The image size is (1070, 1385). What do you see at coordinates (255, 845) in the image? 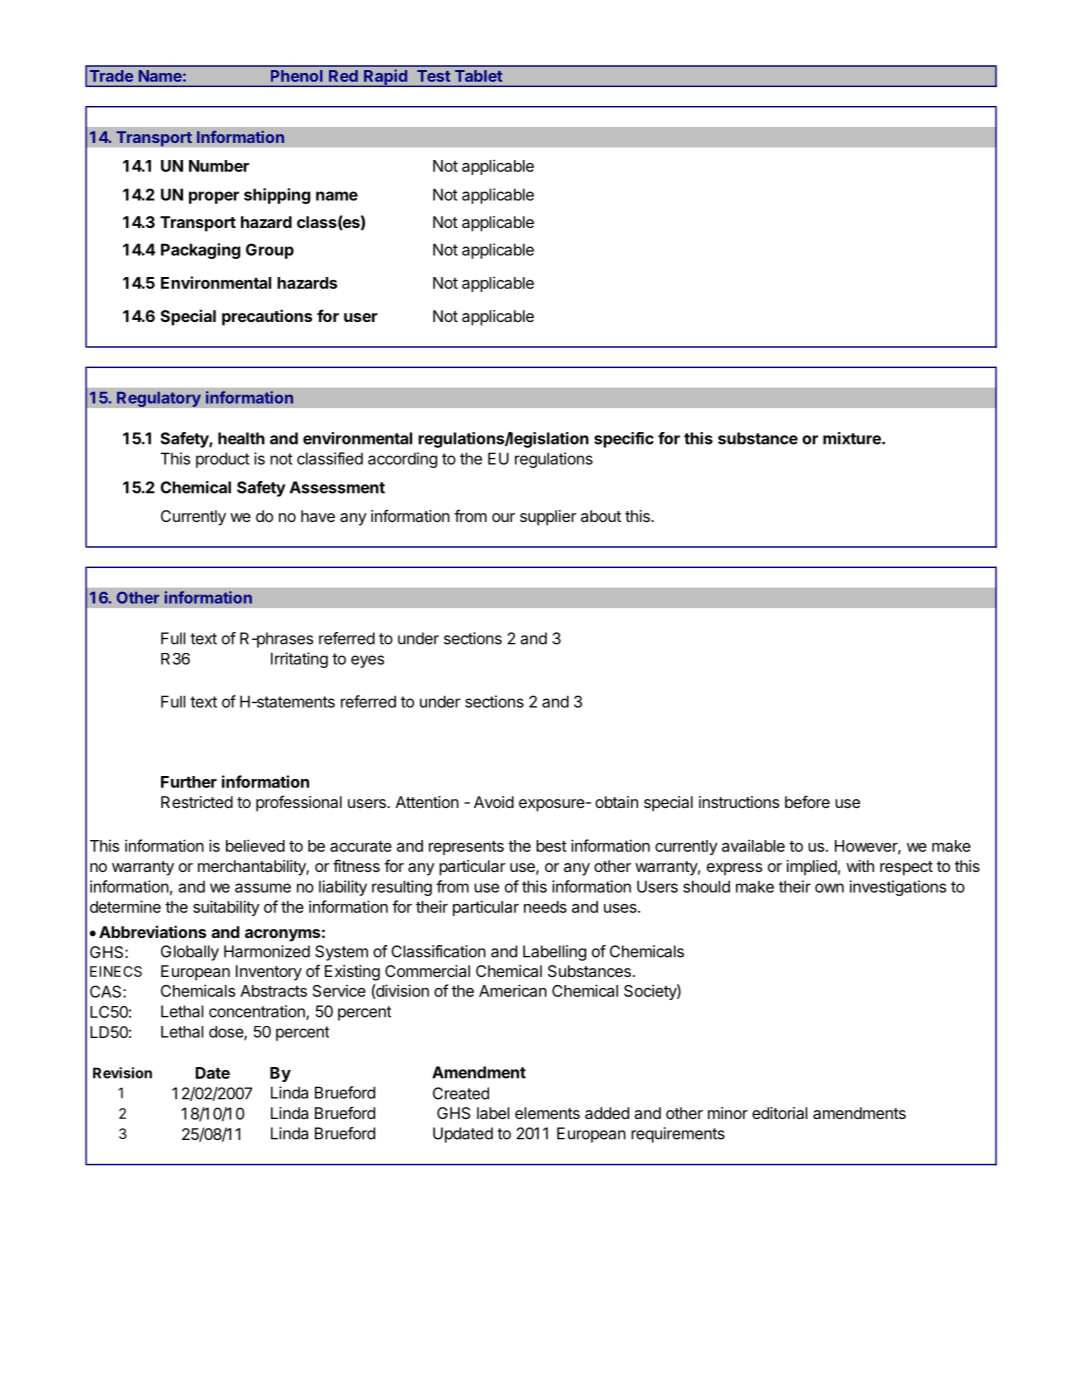
I see `believed` at bounding box center [255, 845].
